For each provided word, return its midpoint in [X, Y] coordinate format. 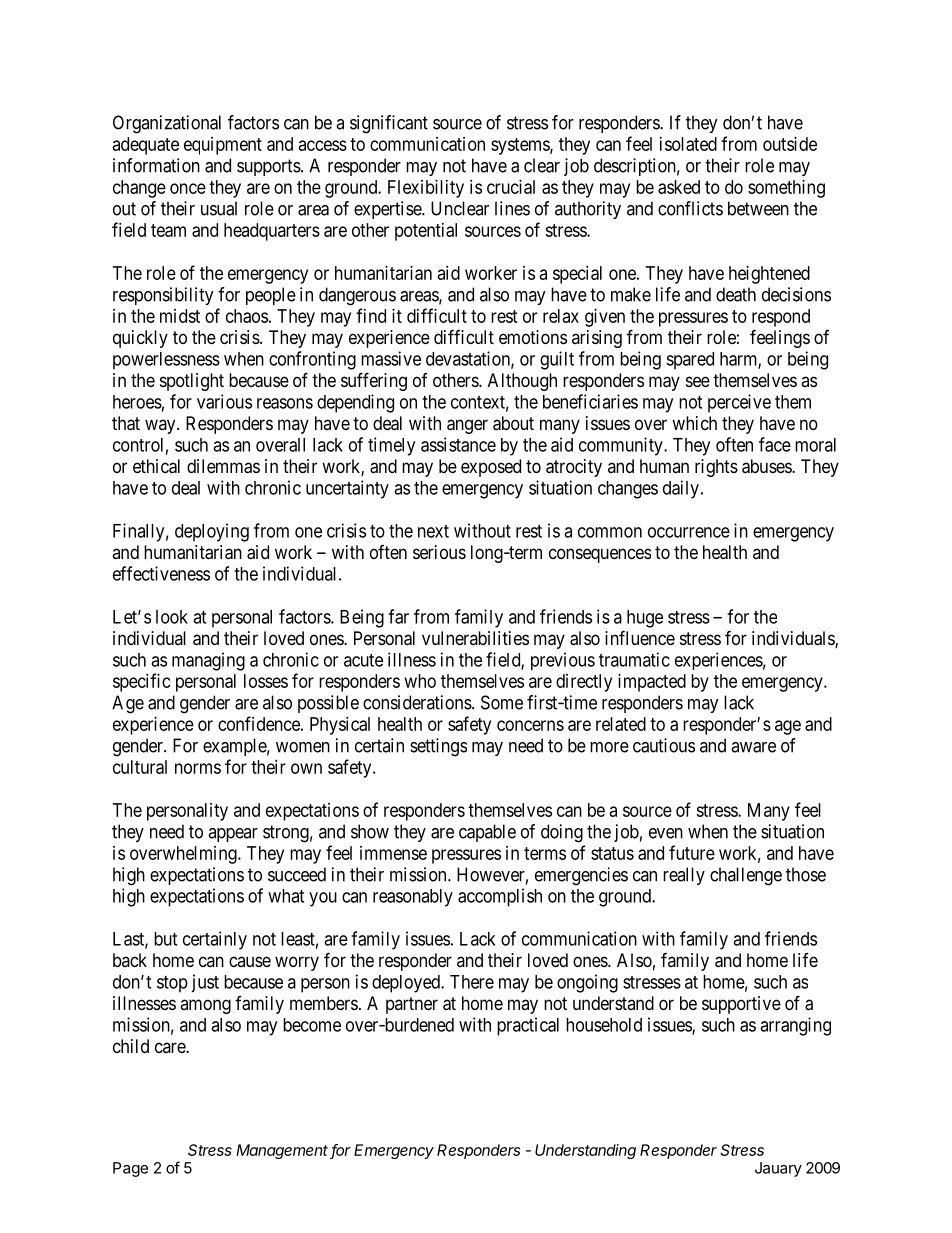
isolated [688, 144]
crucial [511, 187]
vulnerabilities [475, 638]
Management [283, 1151]
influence [640, 637]
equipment [223, 146]
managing [208, 661]
